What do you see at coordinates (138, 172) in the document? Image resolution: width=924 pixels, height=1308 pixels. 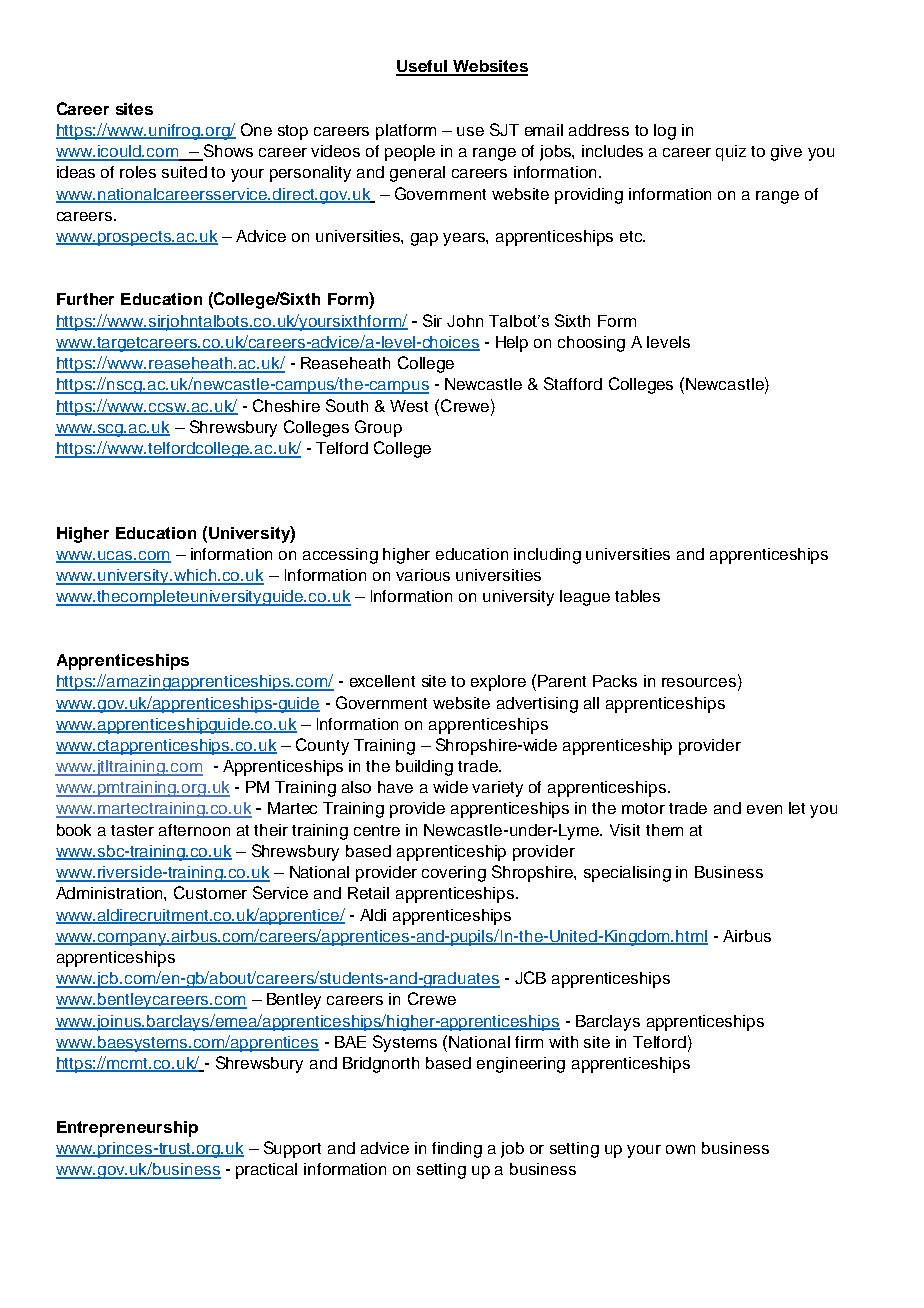 I see `roles` at bounding box center [138, 172].
